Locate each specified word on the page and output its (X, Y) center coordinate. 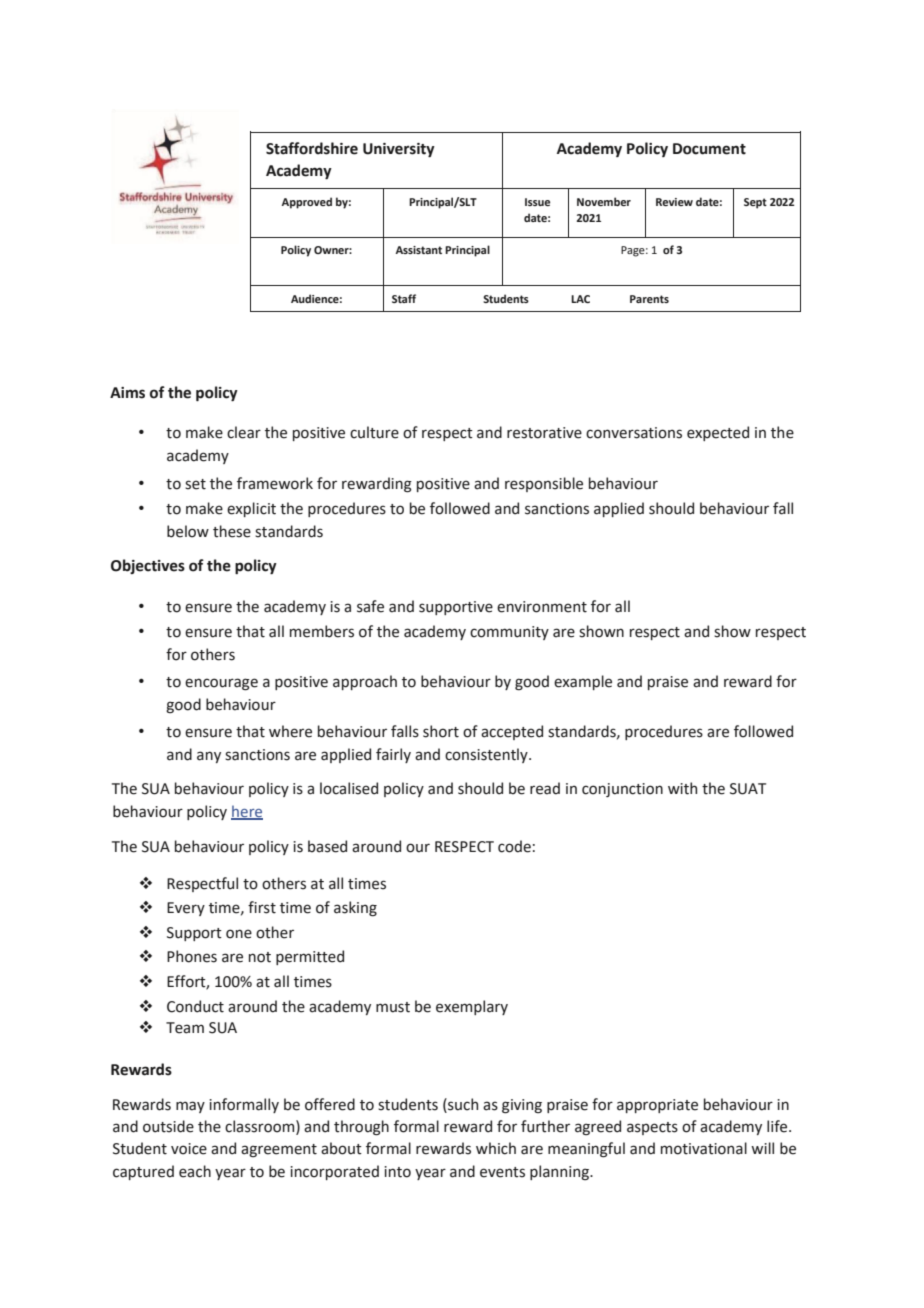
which (496, 1148)
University (399, 150)
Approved (307, 203)
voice (189, 1149)
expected (718, 433)
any (209, 757)
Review (674, 202)
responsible (544, 484)
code (514, 846)
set (195, 484)
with (682, 788)
